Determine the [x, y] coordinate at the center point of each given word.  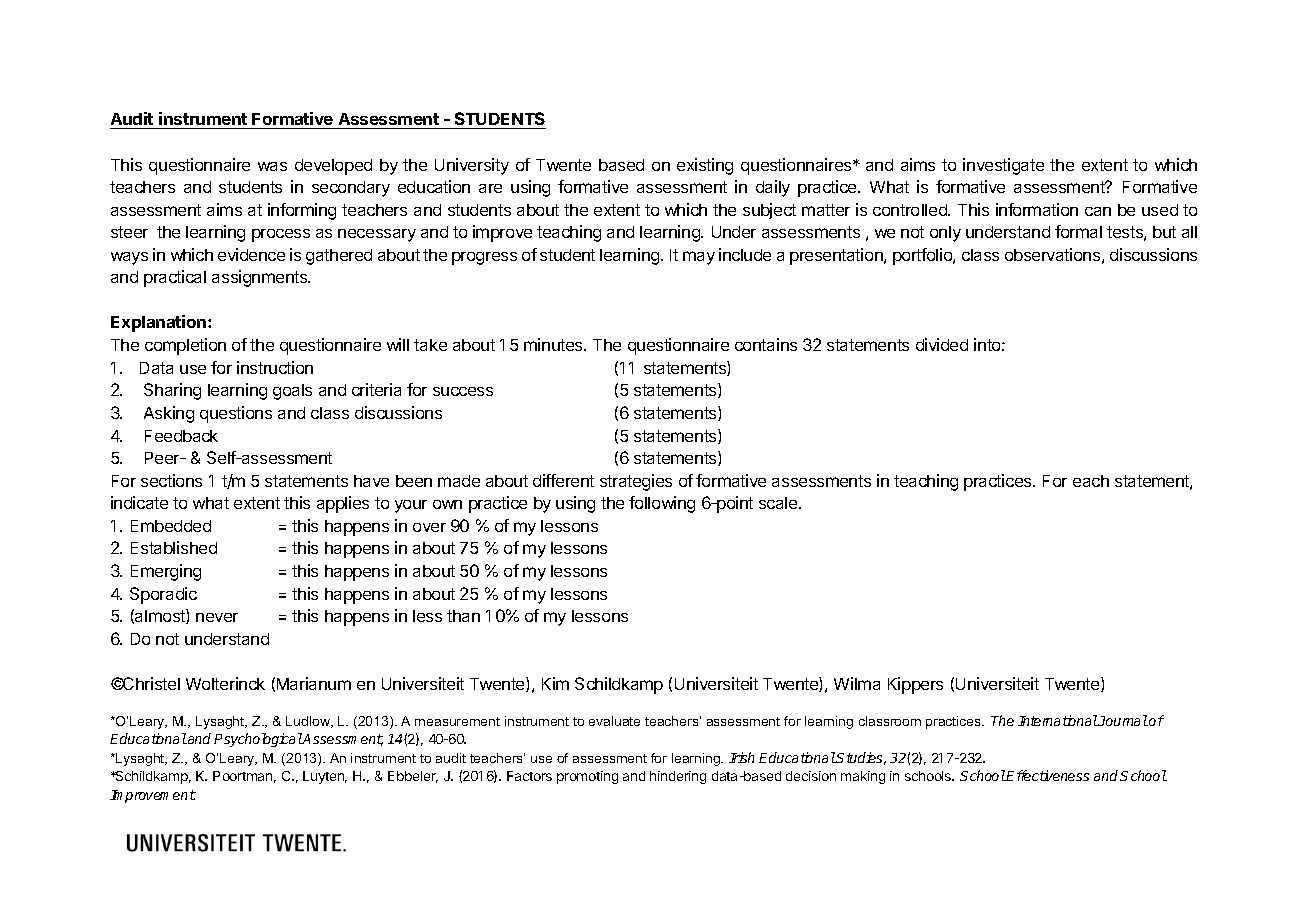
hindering [678, 777]
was [272, 166]
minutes [554, 344]
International [1058, 720]
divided [942, 344]
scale [779, 503]
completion [185, 346]
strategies [636, 482]
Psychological [258, 740]
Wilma [857, 683]
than [463, 616]
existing [705, 166]
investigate [1003, 166]
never [217, 617]
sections [171, 480]
